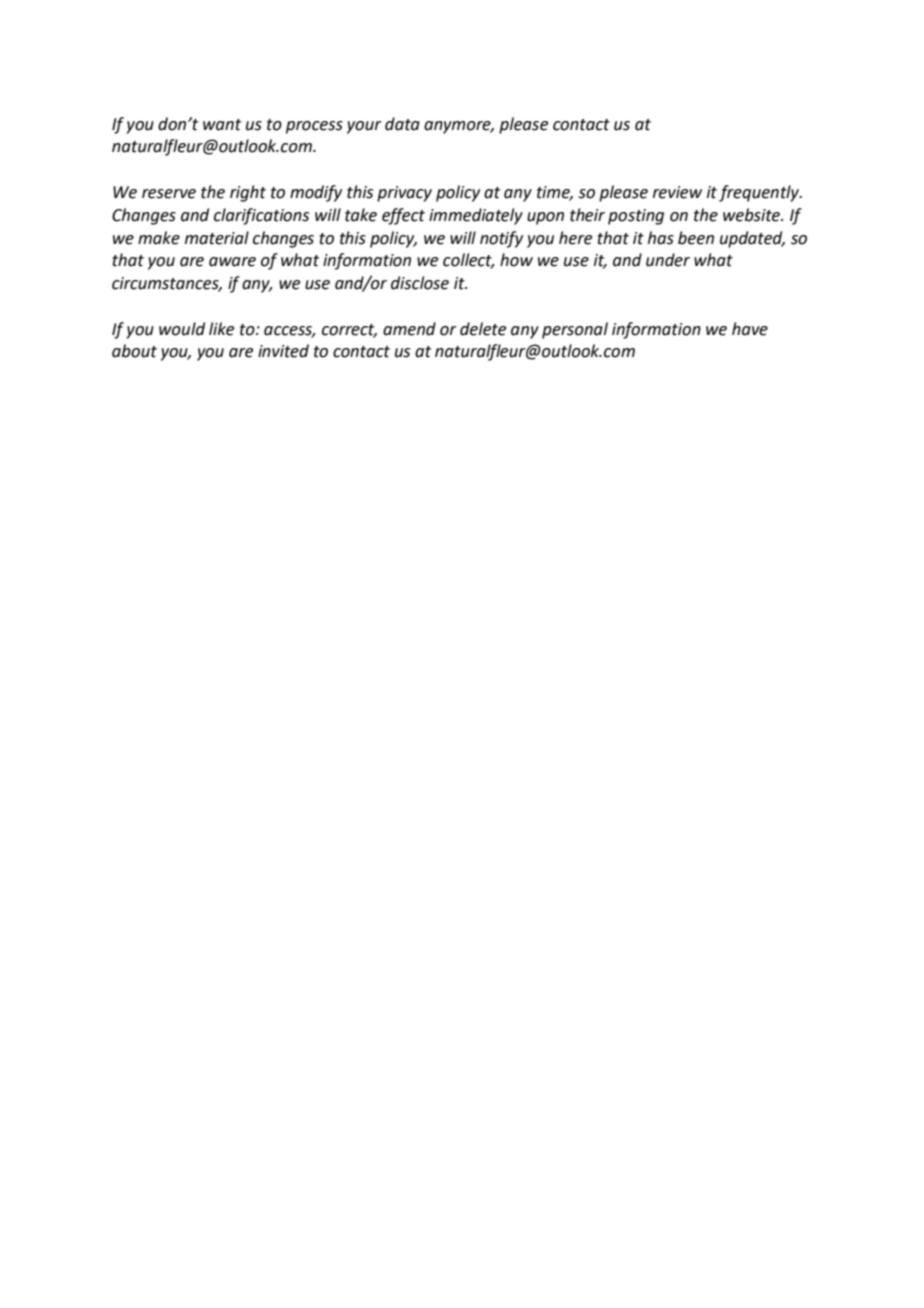 This screenshot has height=1308, width=924. I want to click on review, so click(677, 192).
